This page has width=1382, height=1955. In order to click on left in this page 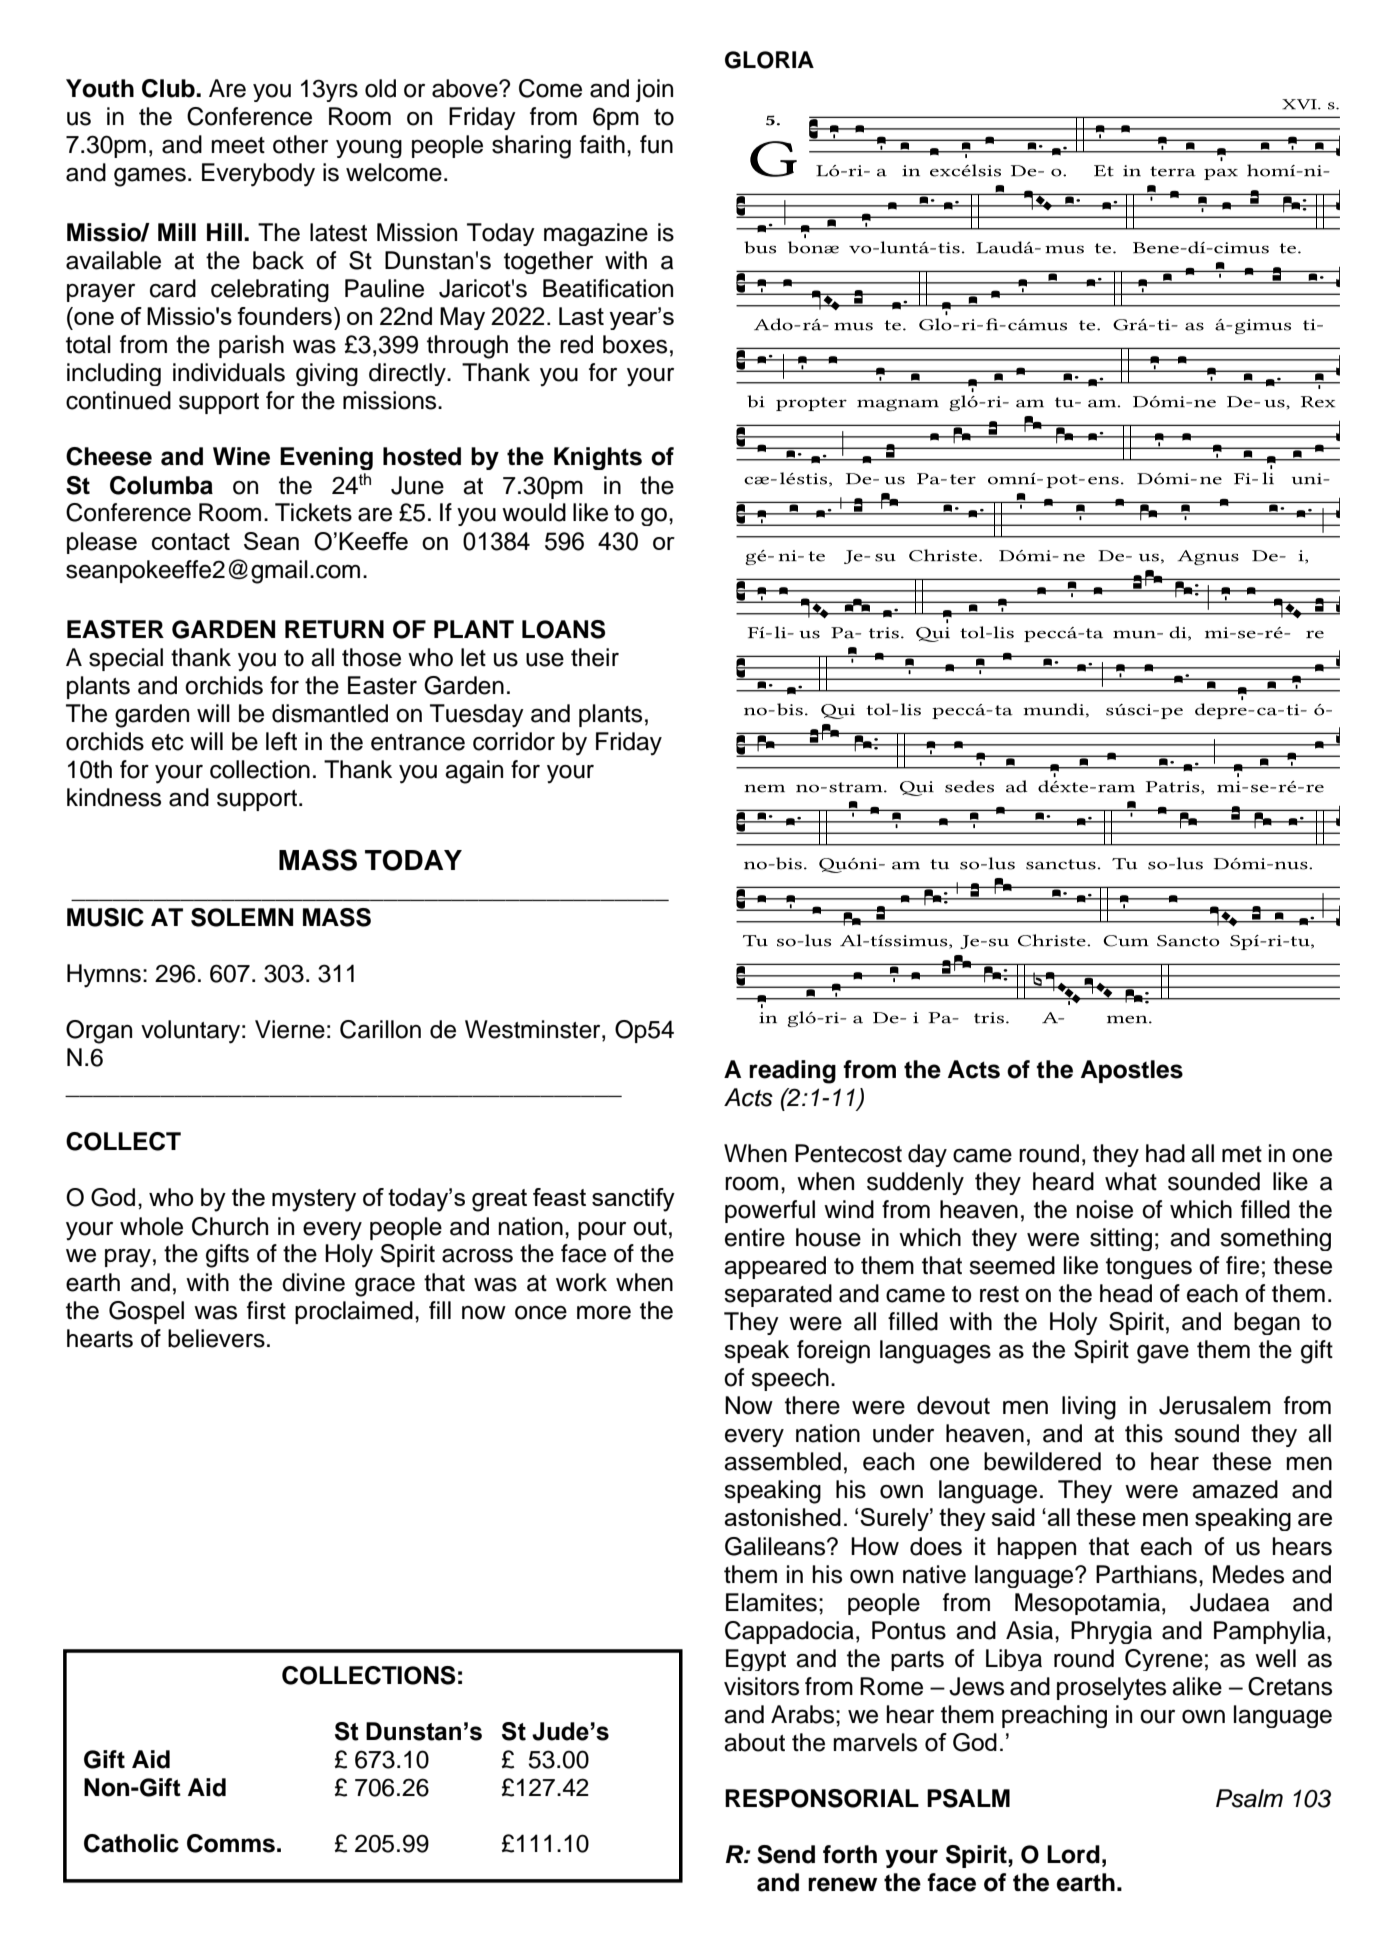, I will do `click(281, 741)`.
